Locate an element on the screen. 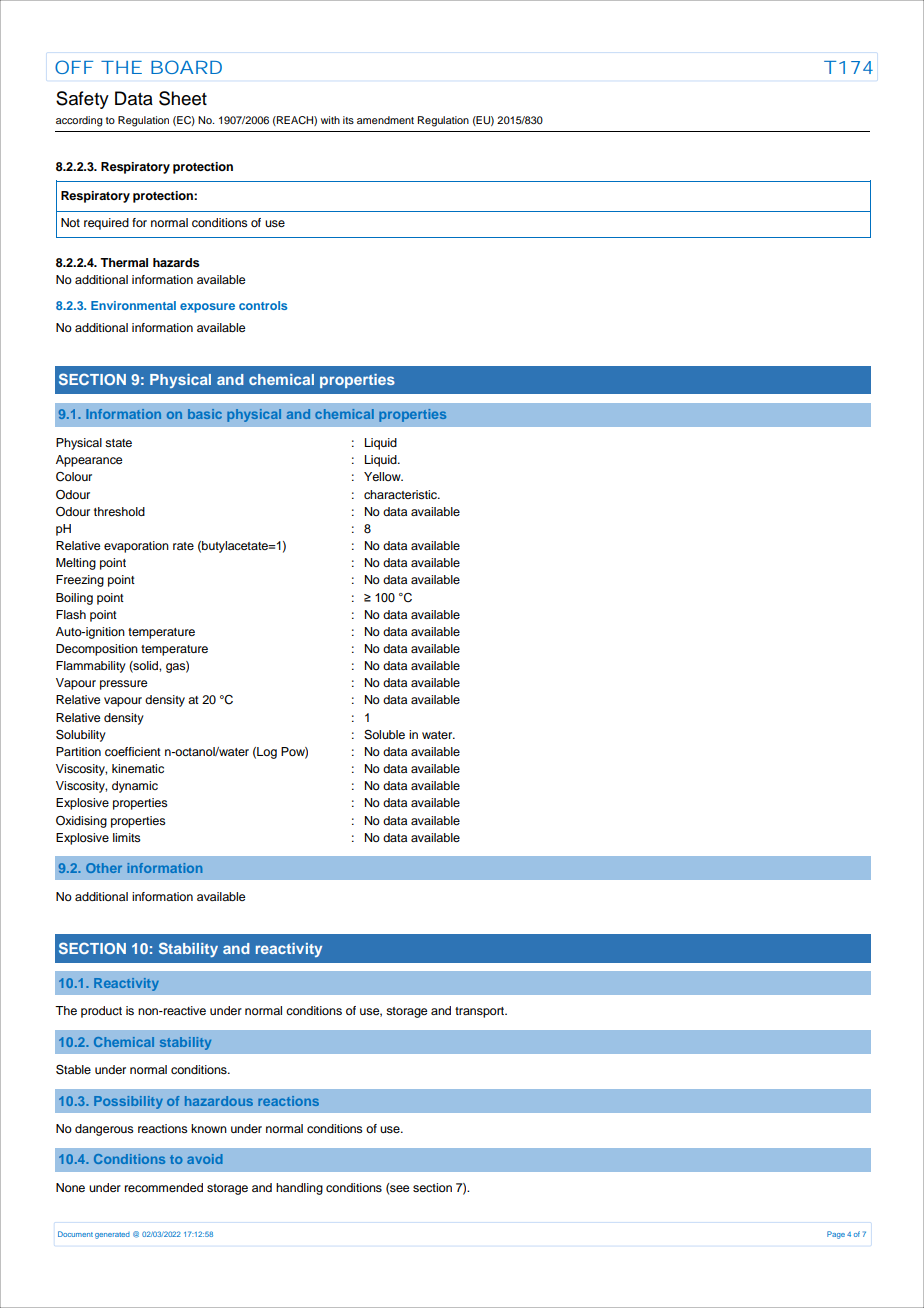 The image size is (924, 1308). Page is located at coordinates (836, 1235).
